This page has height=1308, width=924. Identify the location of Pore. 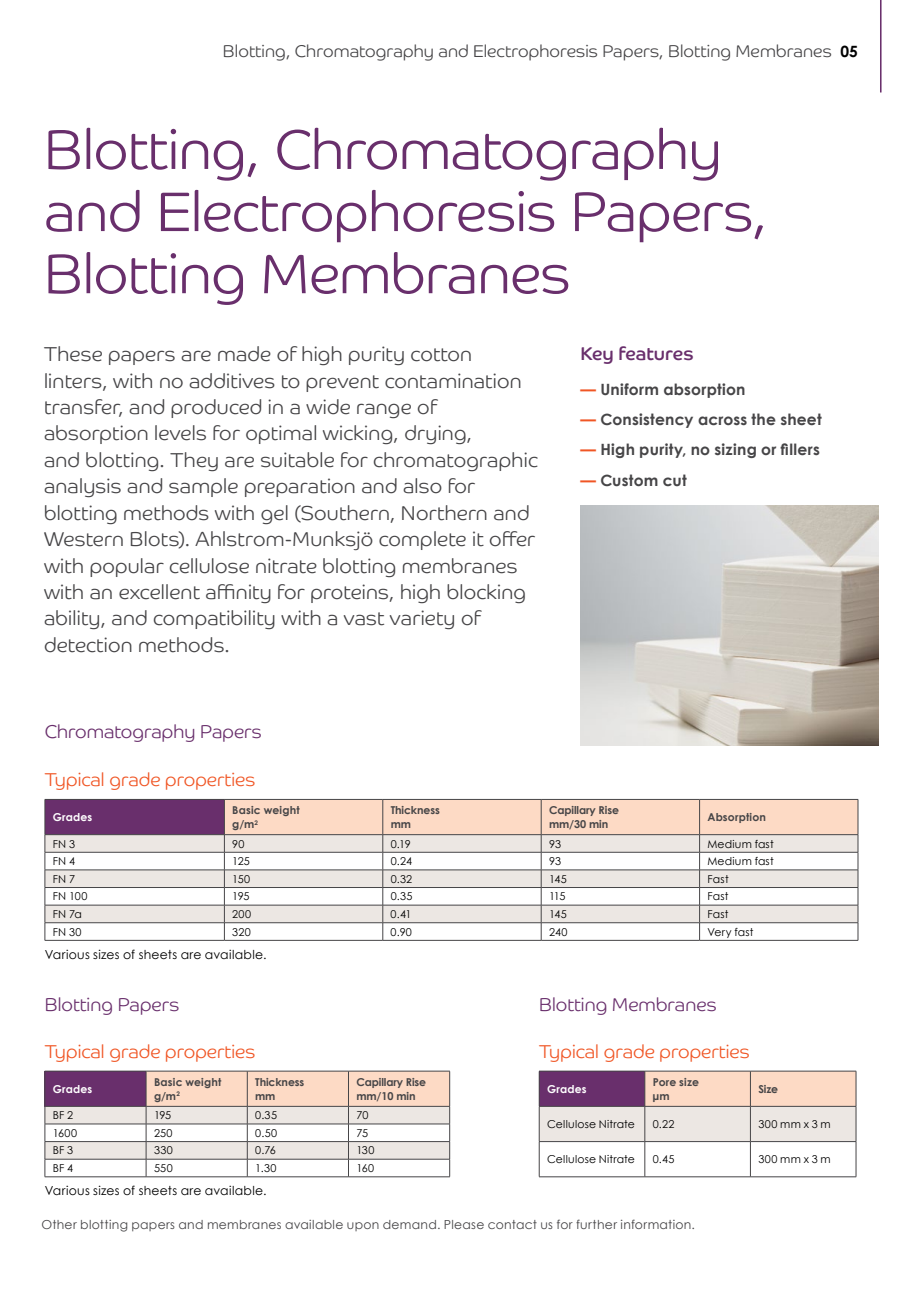
(664, 1082).
